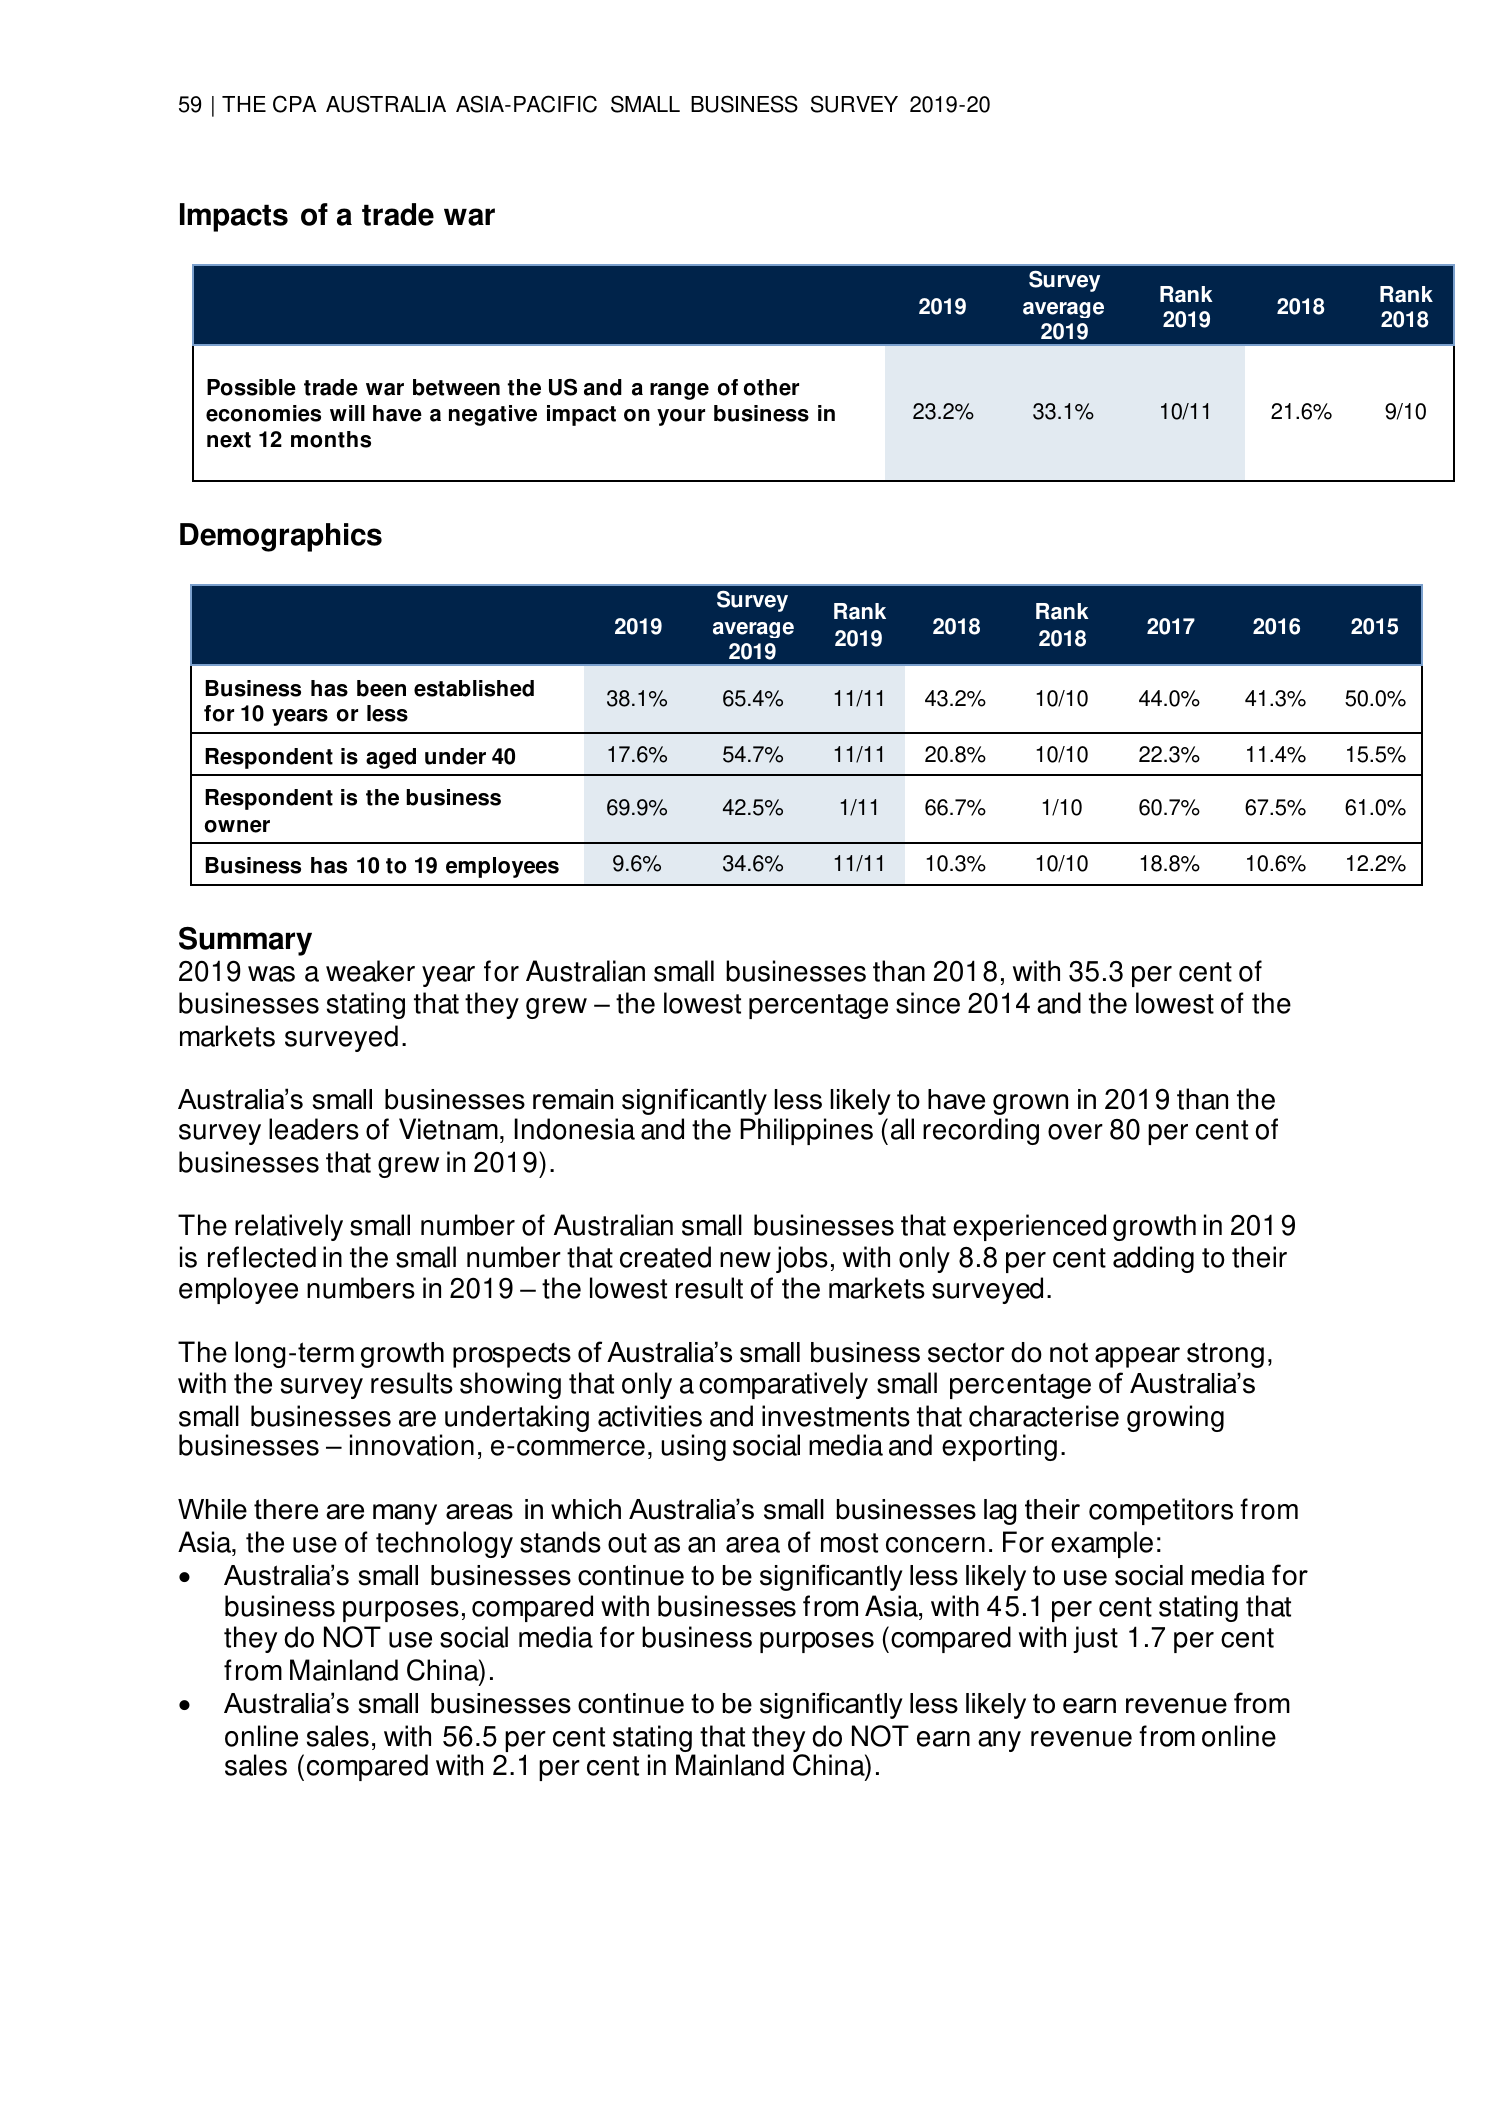 This document has width=1487, height=2104. Describe the element at coordinates (681, 417) in the document. I see `your` at that location.
